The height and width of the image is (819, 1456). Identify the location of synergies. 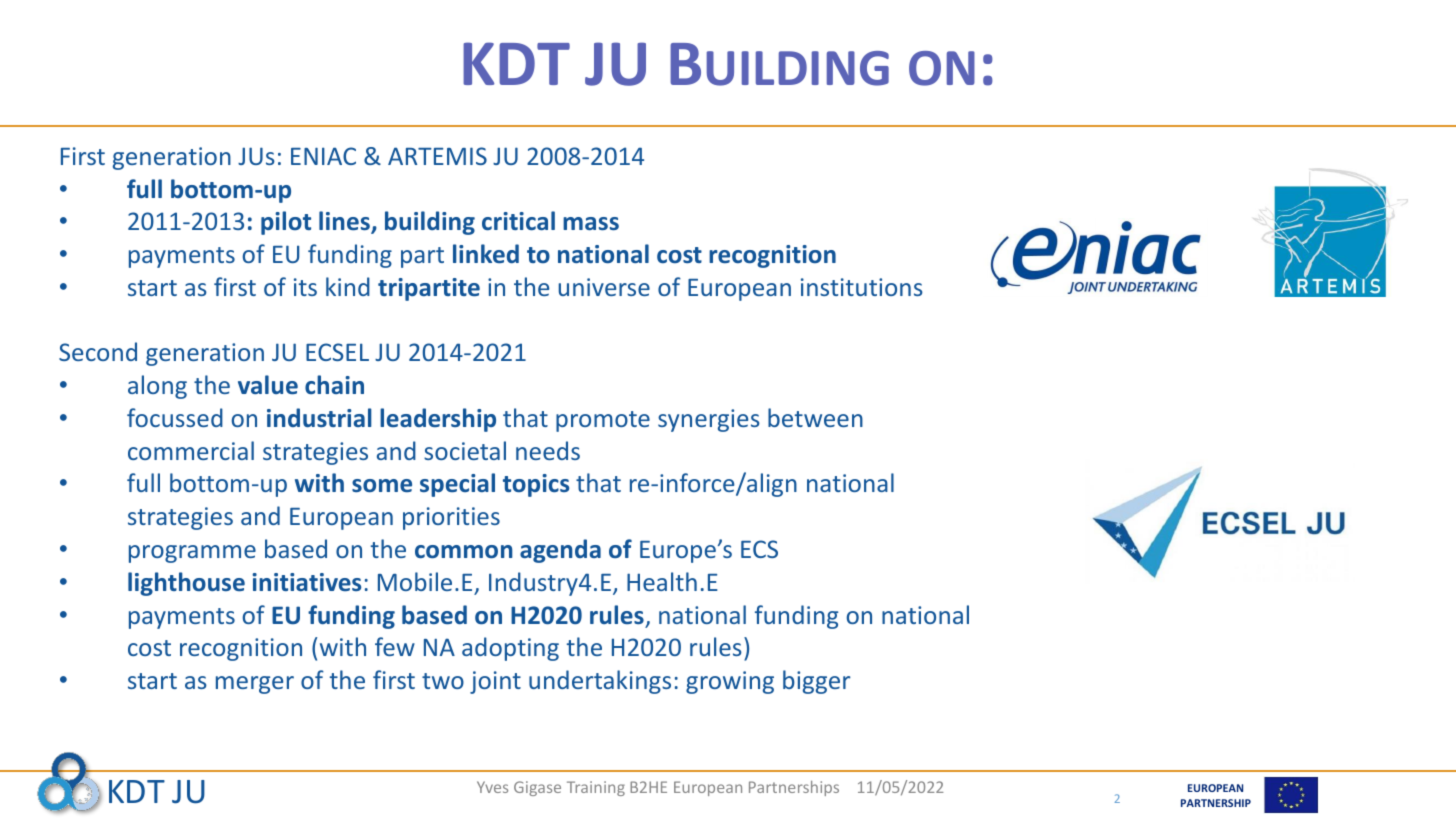
(709, 420).
